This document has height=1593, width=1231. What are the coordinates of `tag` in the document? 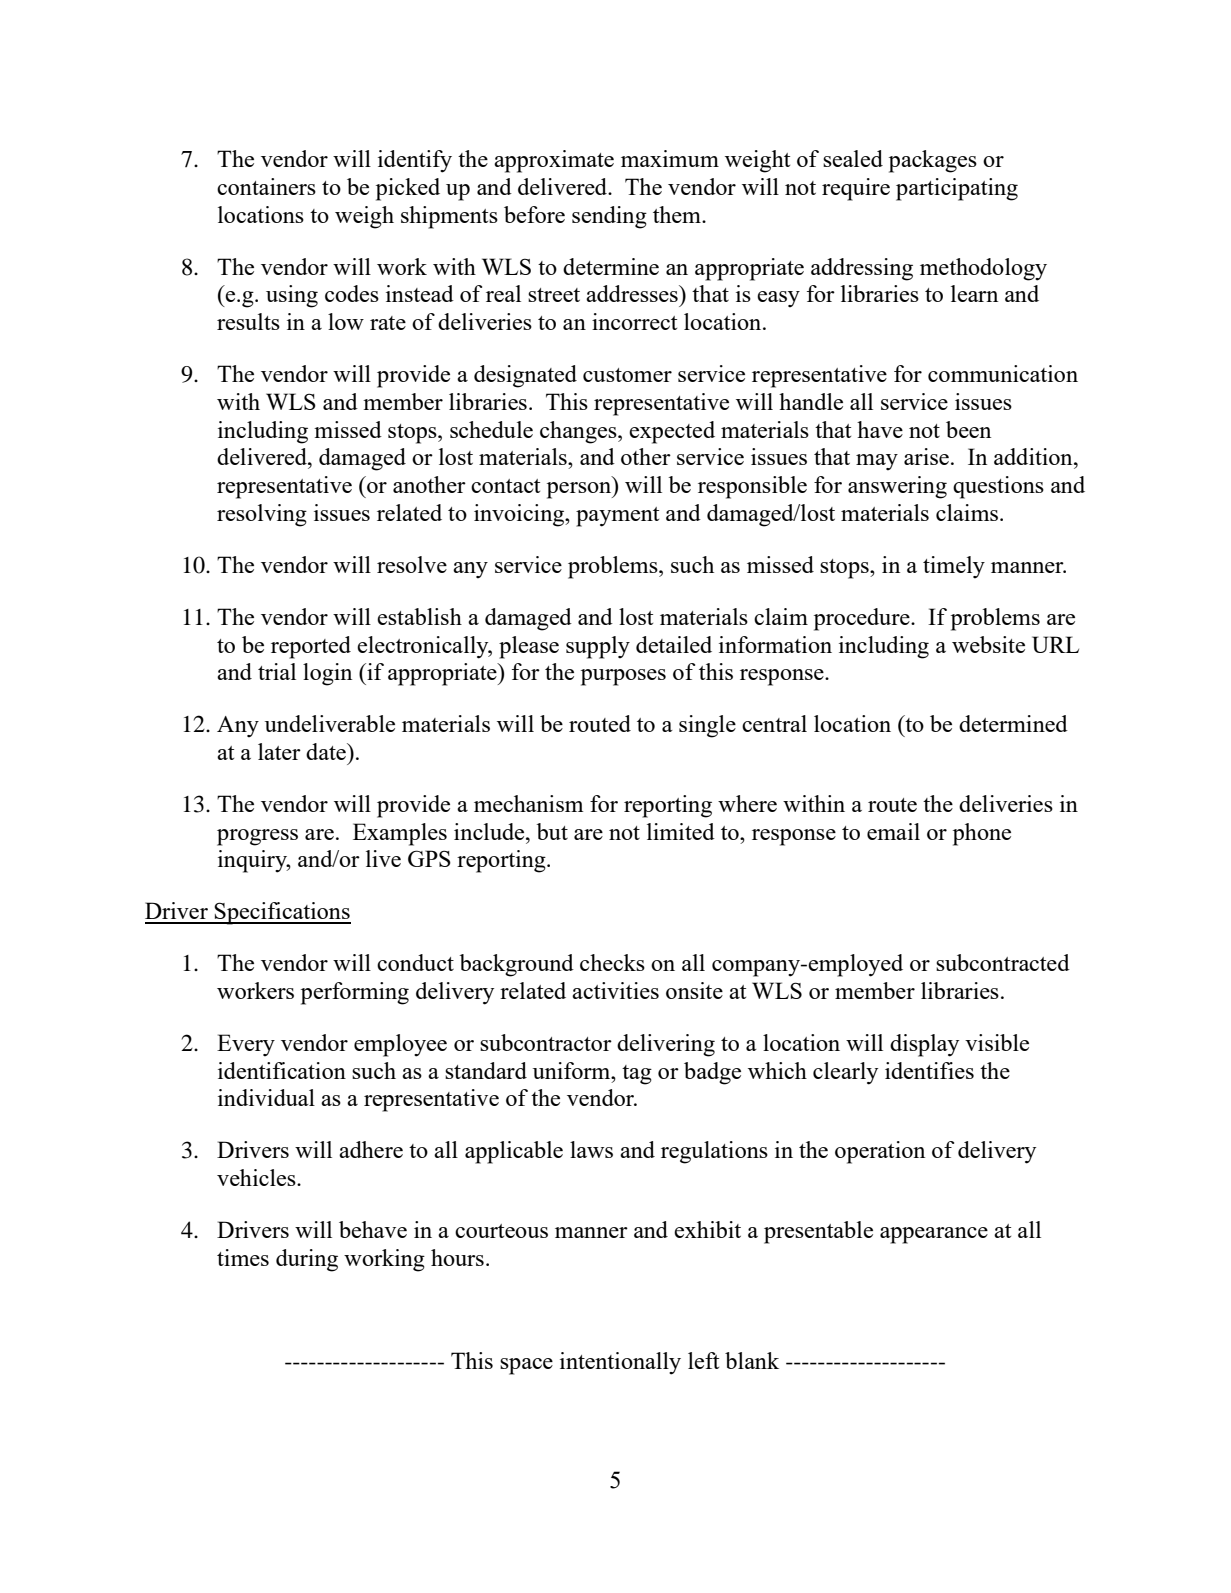 It's located at (637, 1075).
